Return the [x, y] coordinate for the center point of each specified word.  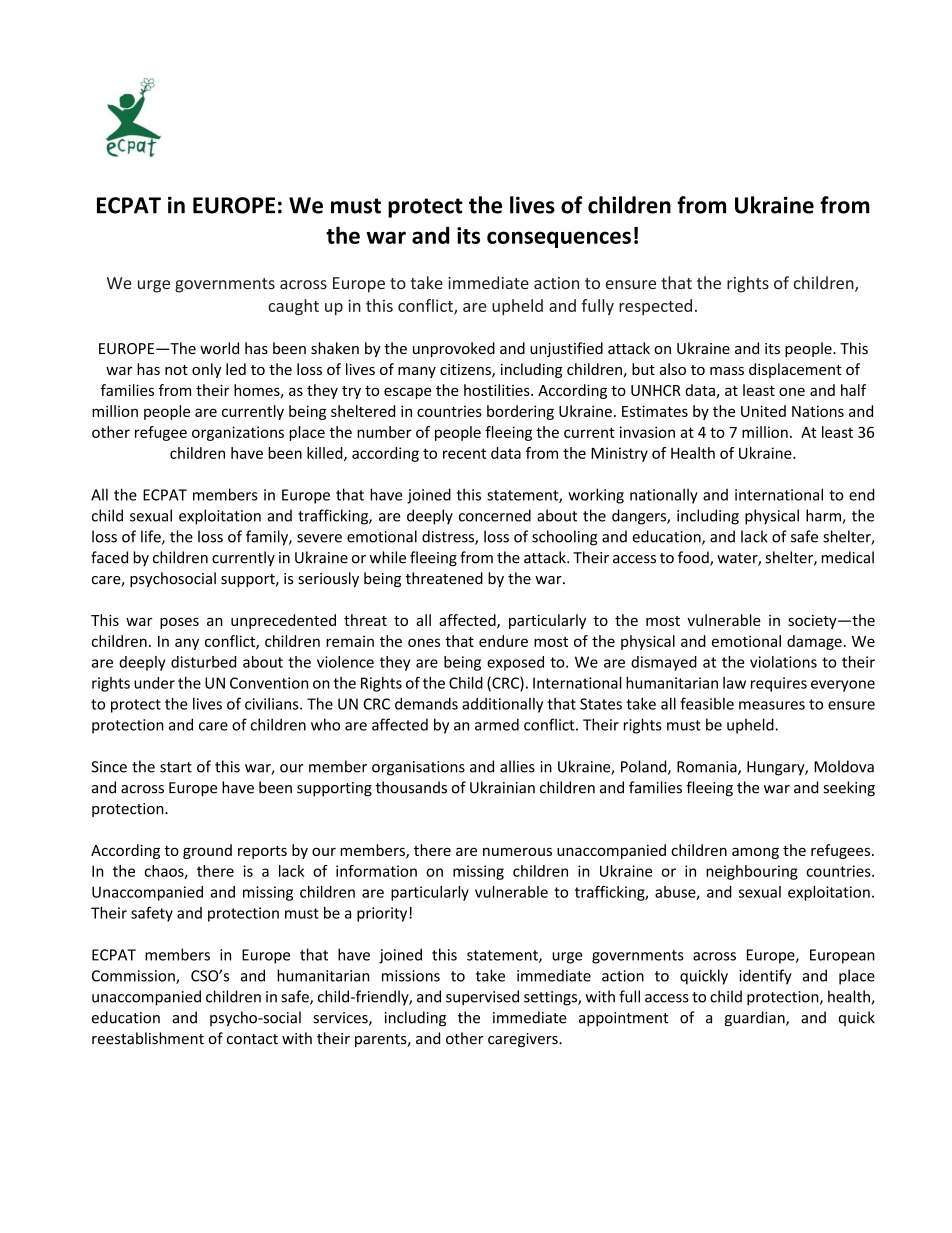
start [176, 767]
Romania [708, 768]
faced [109, 557]
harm [824, 516]
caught [293, 307]
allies [517, 766]
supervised [482, 998]
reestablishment [148, 1038]
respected [655, 307]
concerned [495, 515]
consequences [559, 239]
